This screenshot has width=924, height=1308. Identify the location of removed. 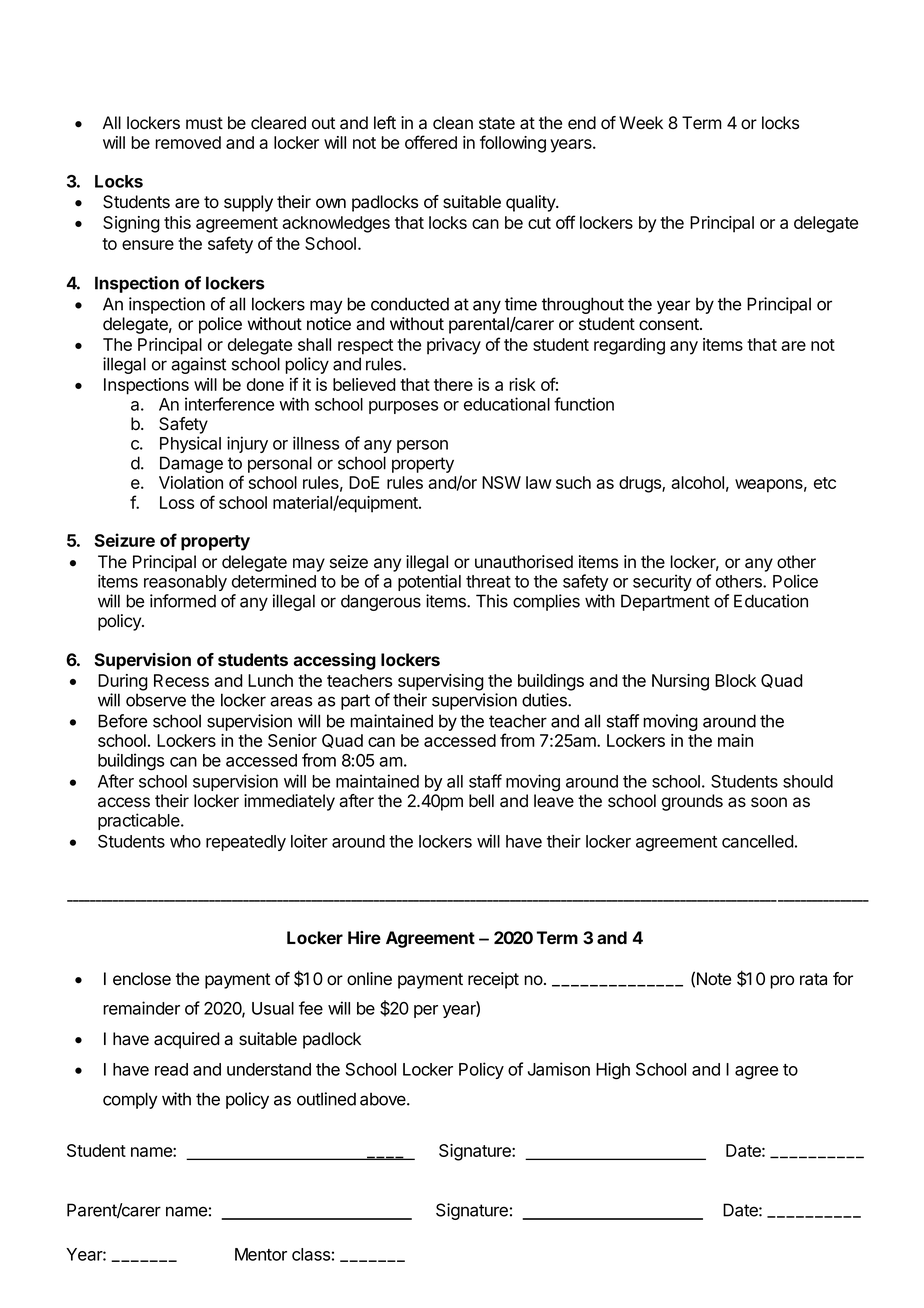
(188, 142).
